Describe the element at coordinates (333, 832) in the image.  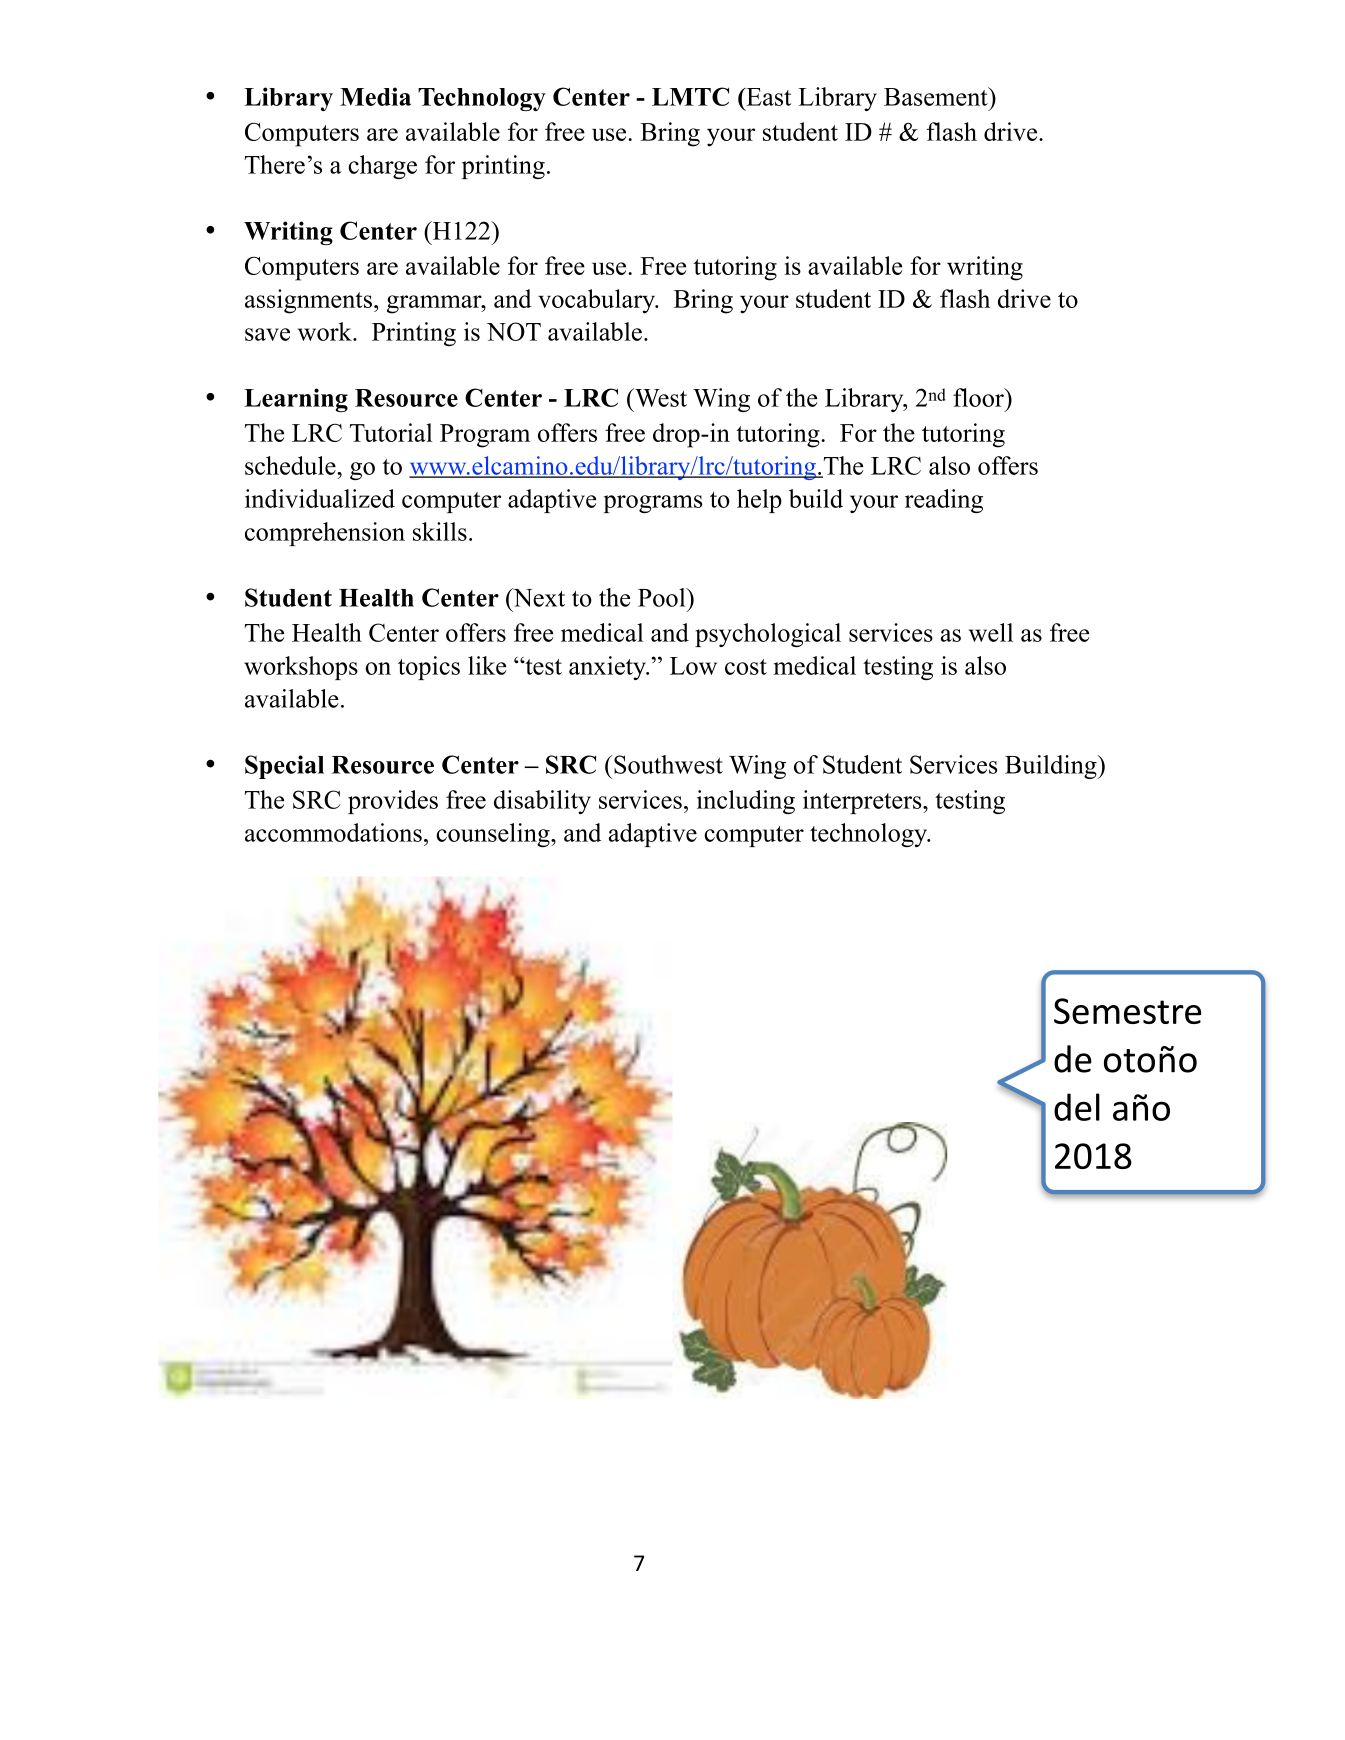
I see `accommodations` at that location.
